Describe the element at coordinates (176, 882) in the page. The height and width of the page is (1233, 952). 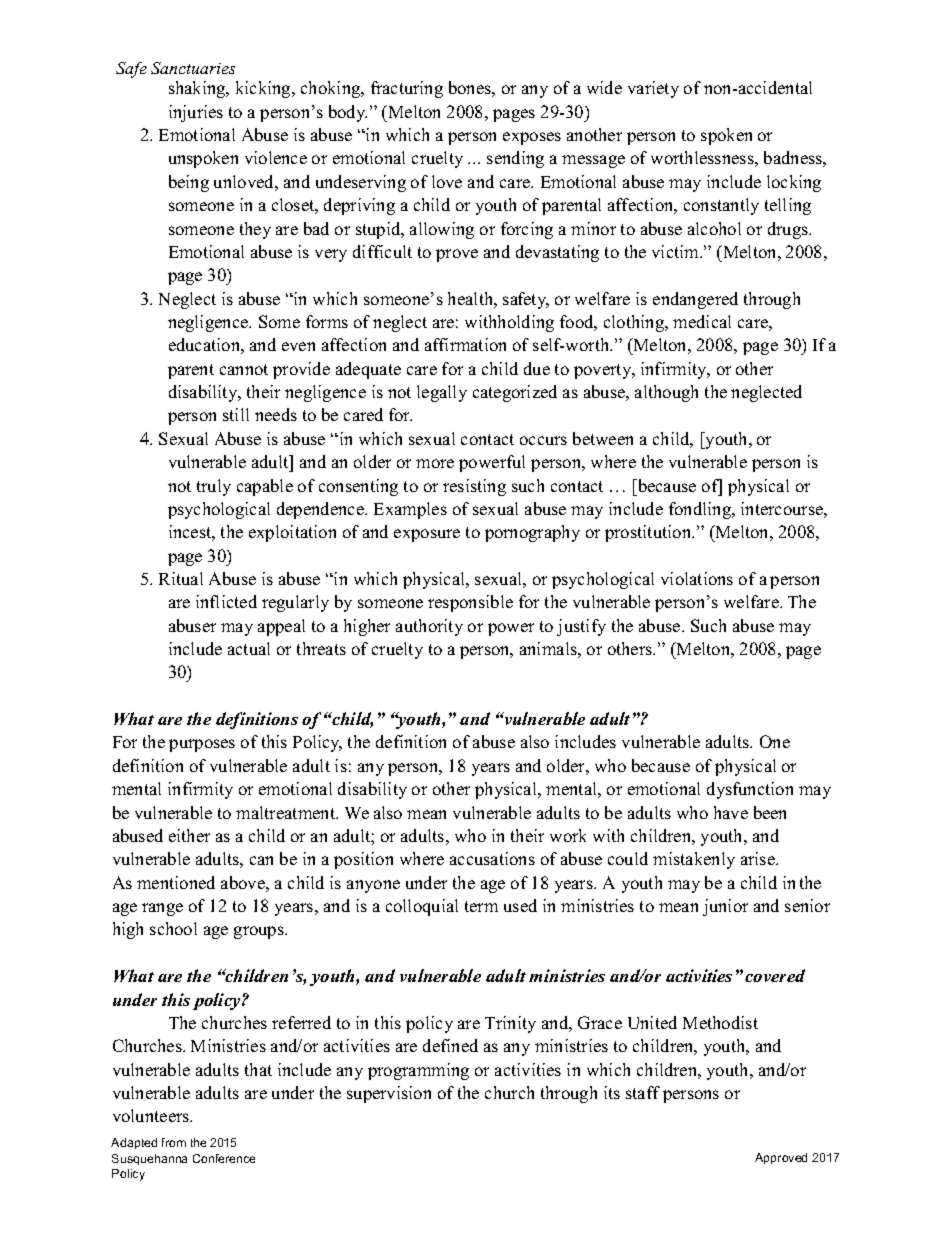
I see `mentioned` at that location.
